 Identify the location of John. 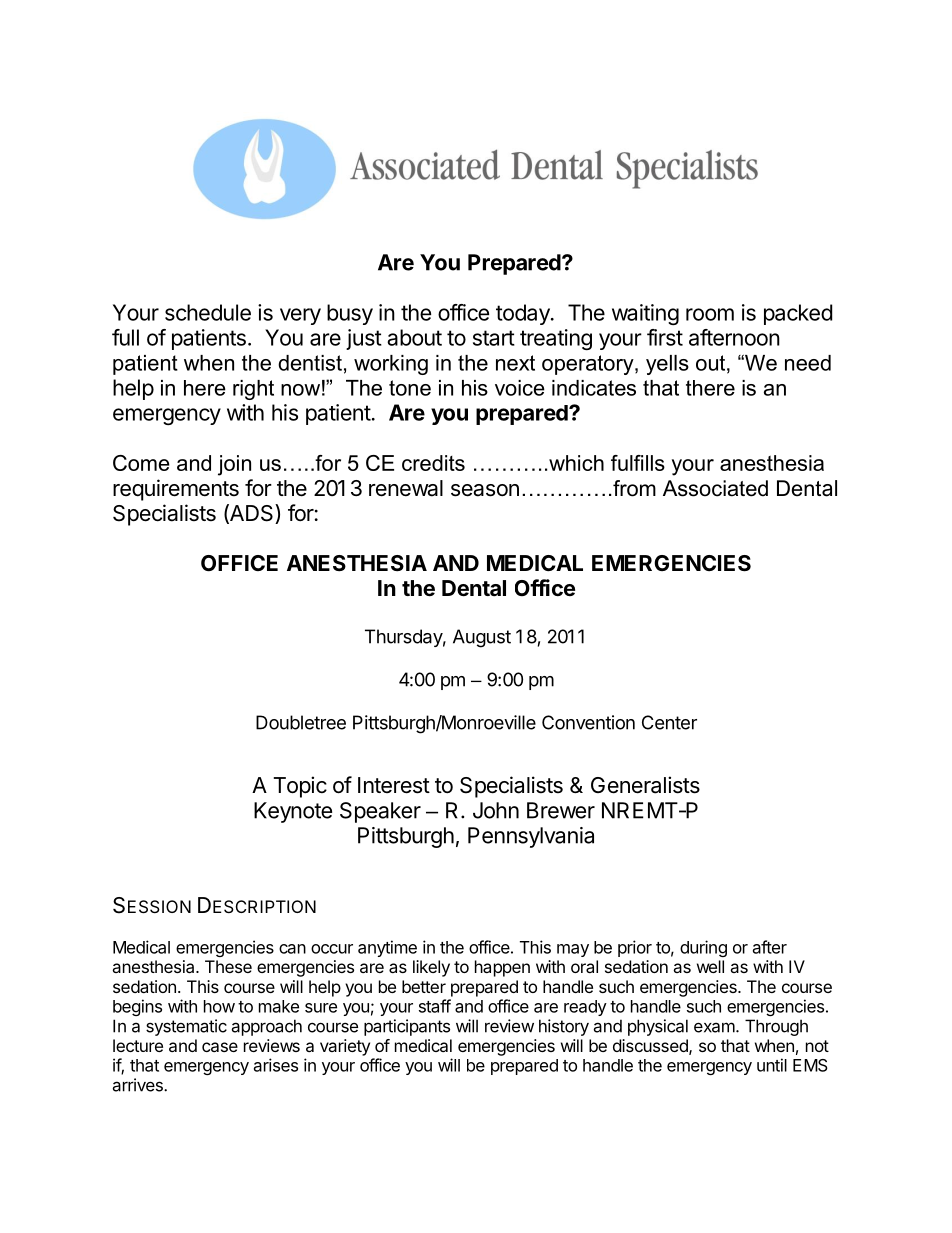
(496, 810).
